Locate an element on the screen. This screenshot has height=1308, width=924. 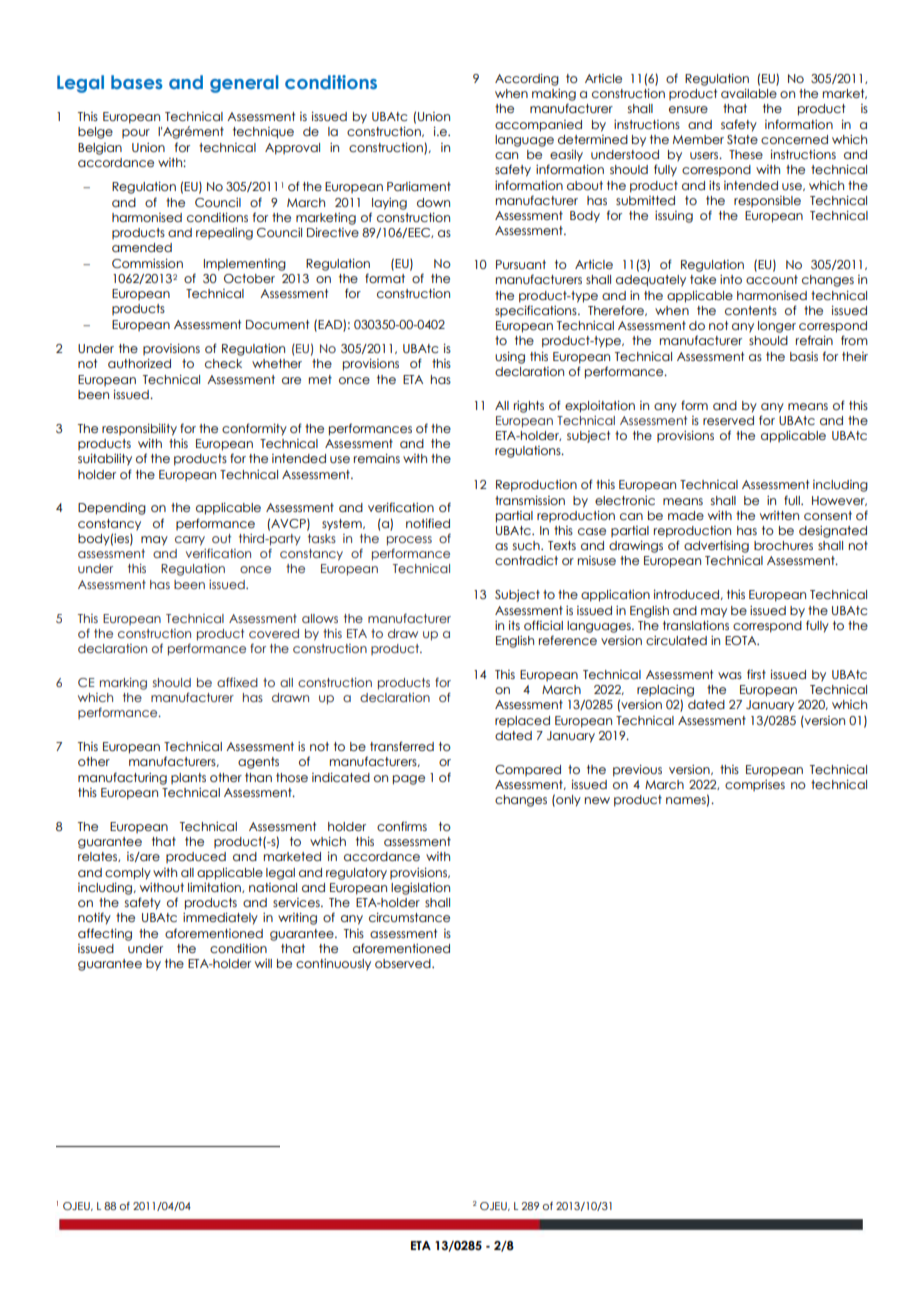
immediately is located at coordinates (220, 919).
